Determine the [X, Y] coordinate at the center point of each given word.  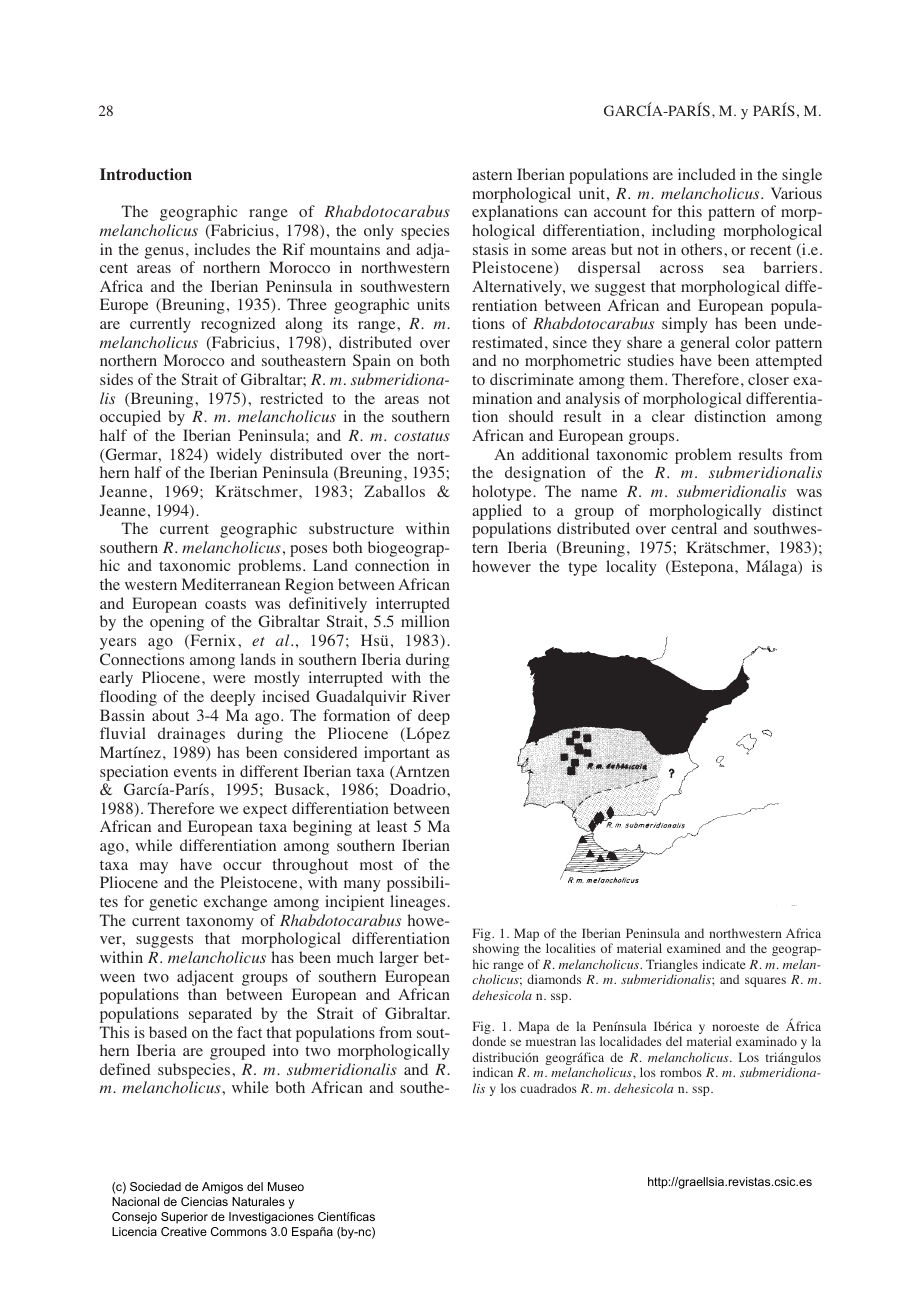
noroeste [735, 1027]
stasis [490, 249]
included [707, 174]
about [170, 715]
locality [631, 568]
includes [222, 249]
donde [489, 1041]
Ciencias [204, 1201]
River [431, 696]
